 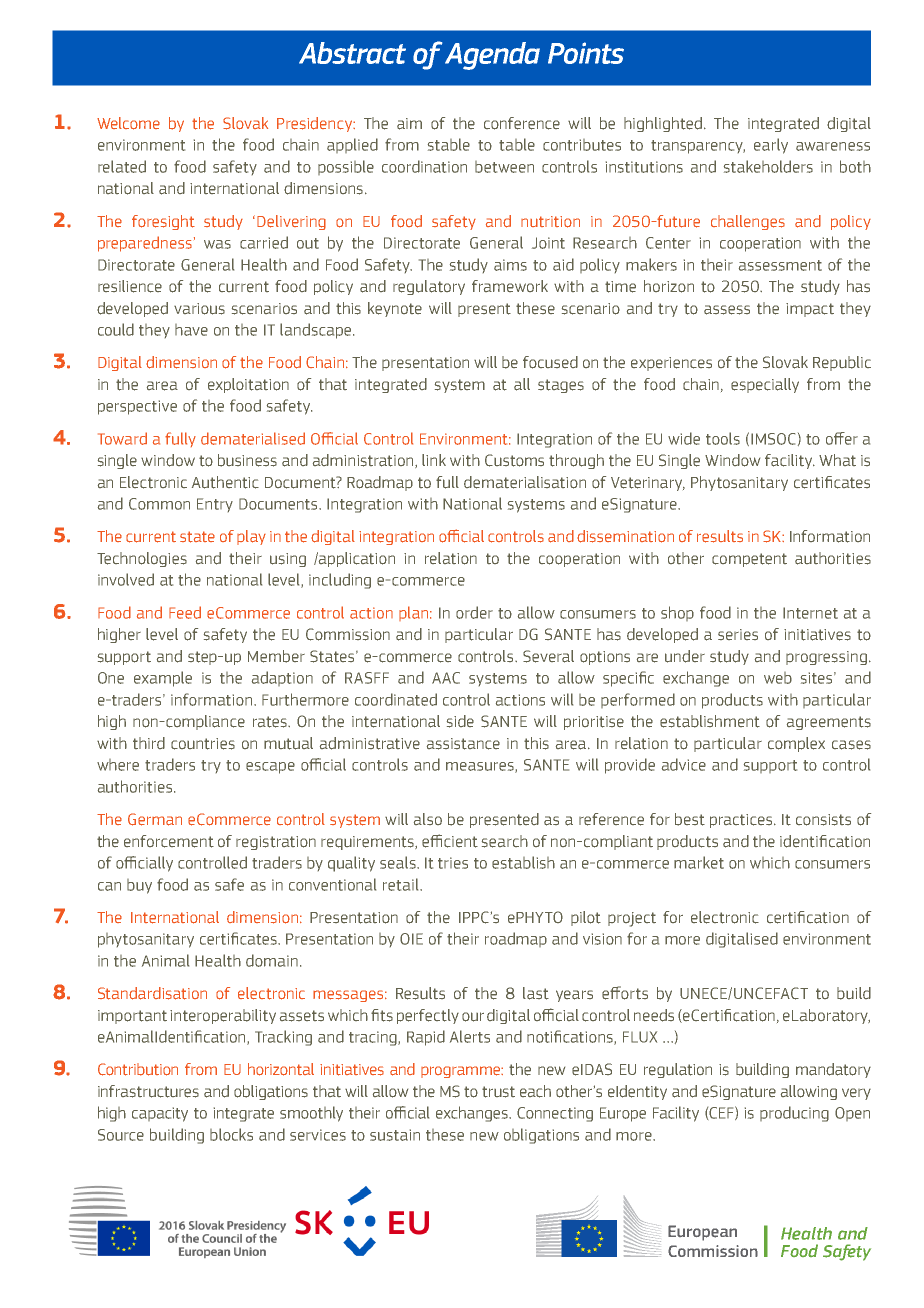 What do you see at coordinates (474, 612) in the image?
I see `order` at bounding box center [474, 612].
